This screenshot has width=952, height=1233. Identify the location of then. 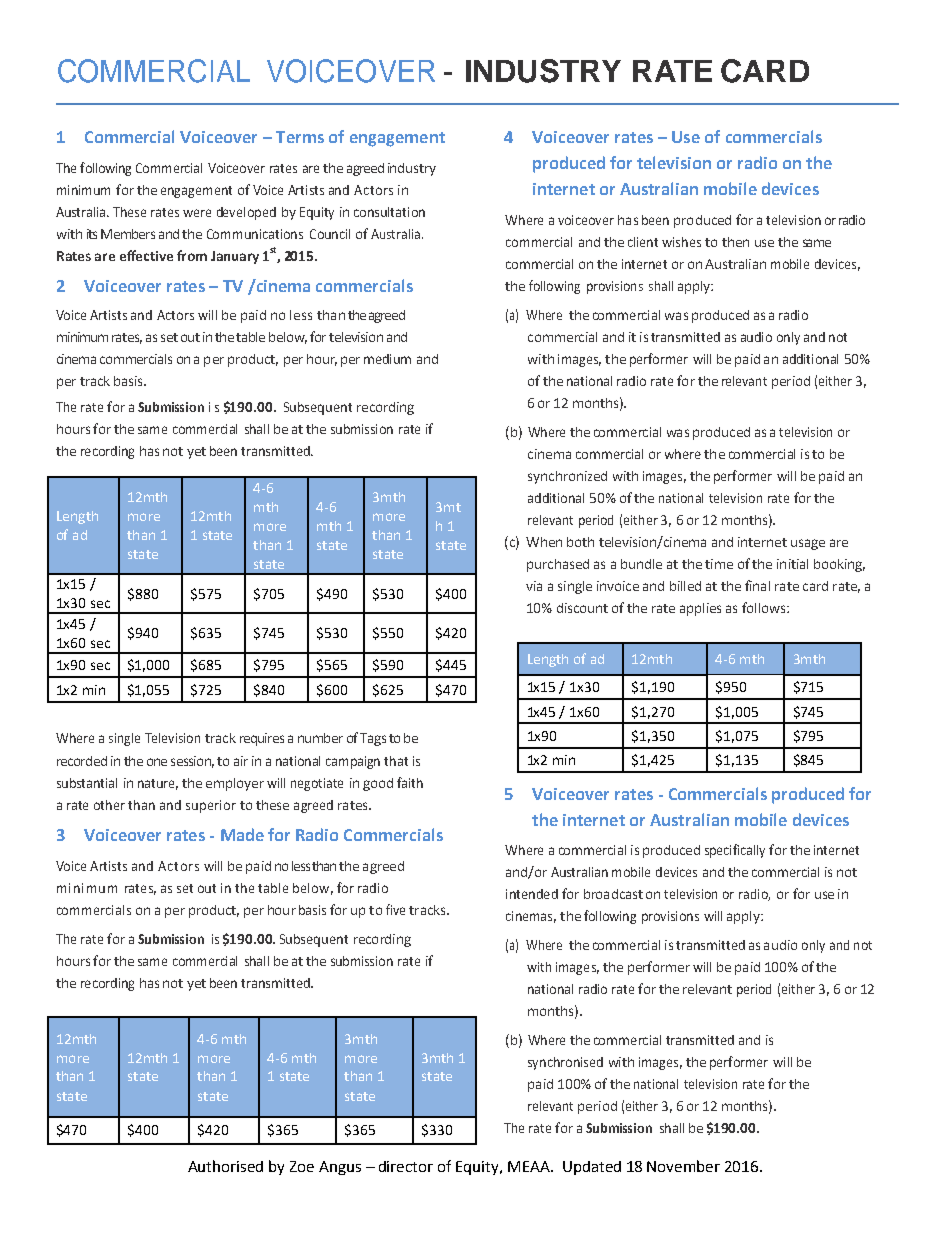
(735, 242).
